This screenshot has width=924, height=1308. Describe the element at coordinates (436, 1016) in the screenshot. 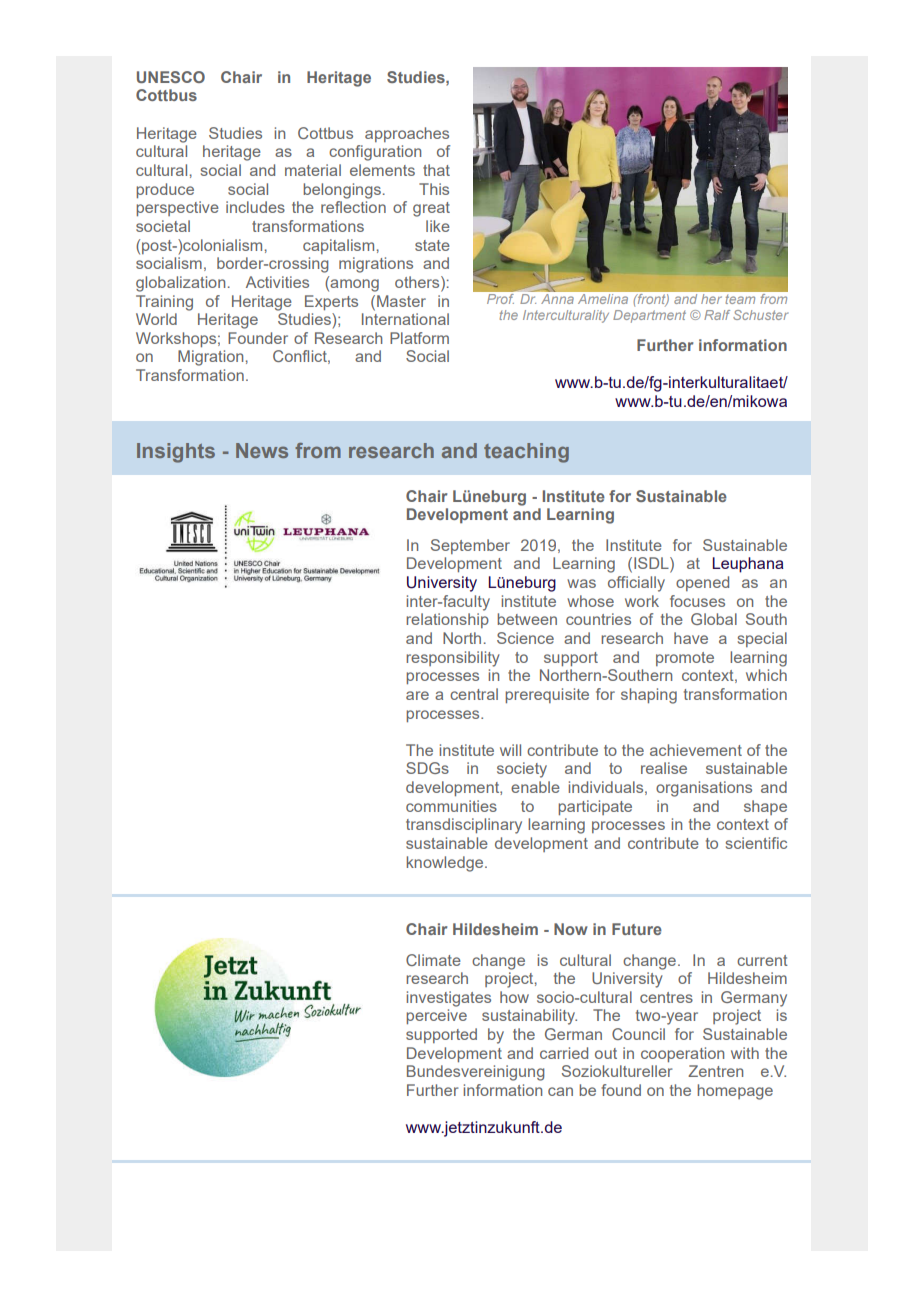

I see `perceive` at that location.
